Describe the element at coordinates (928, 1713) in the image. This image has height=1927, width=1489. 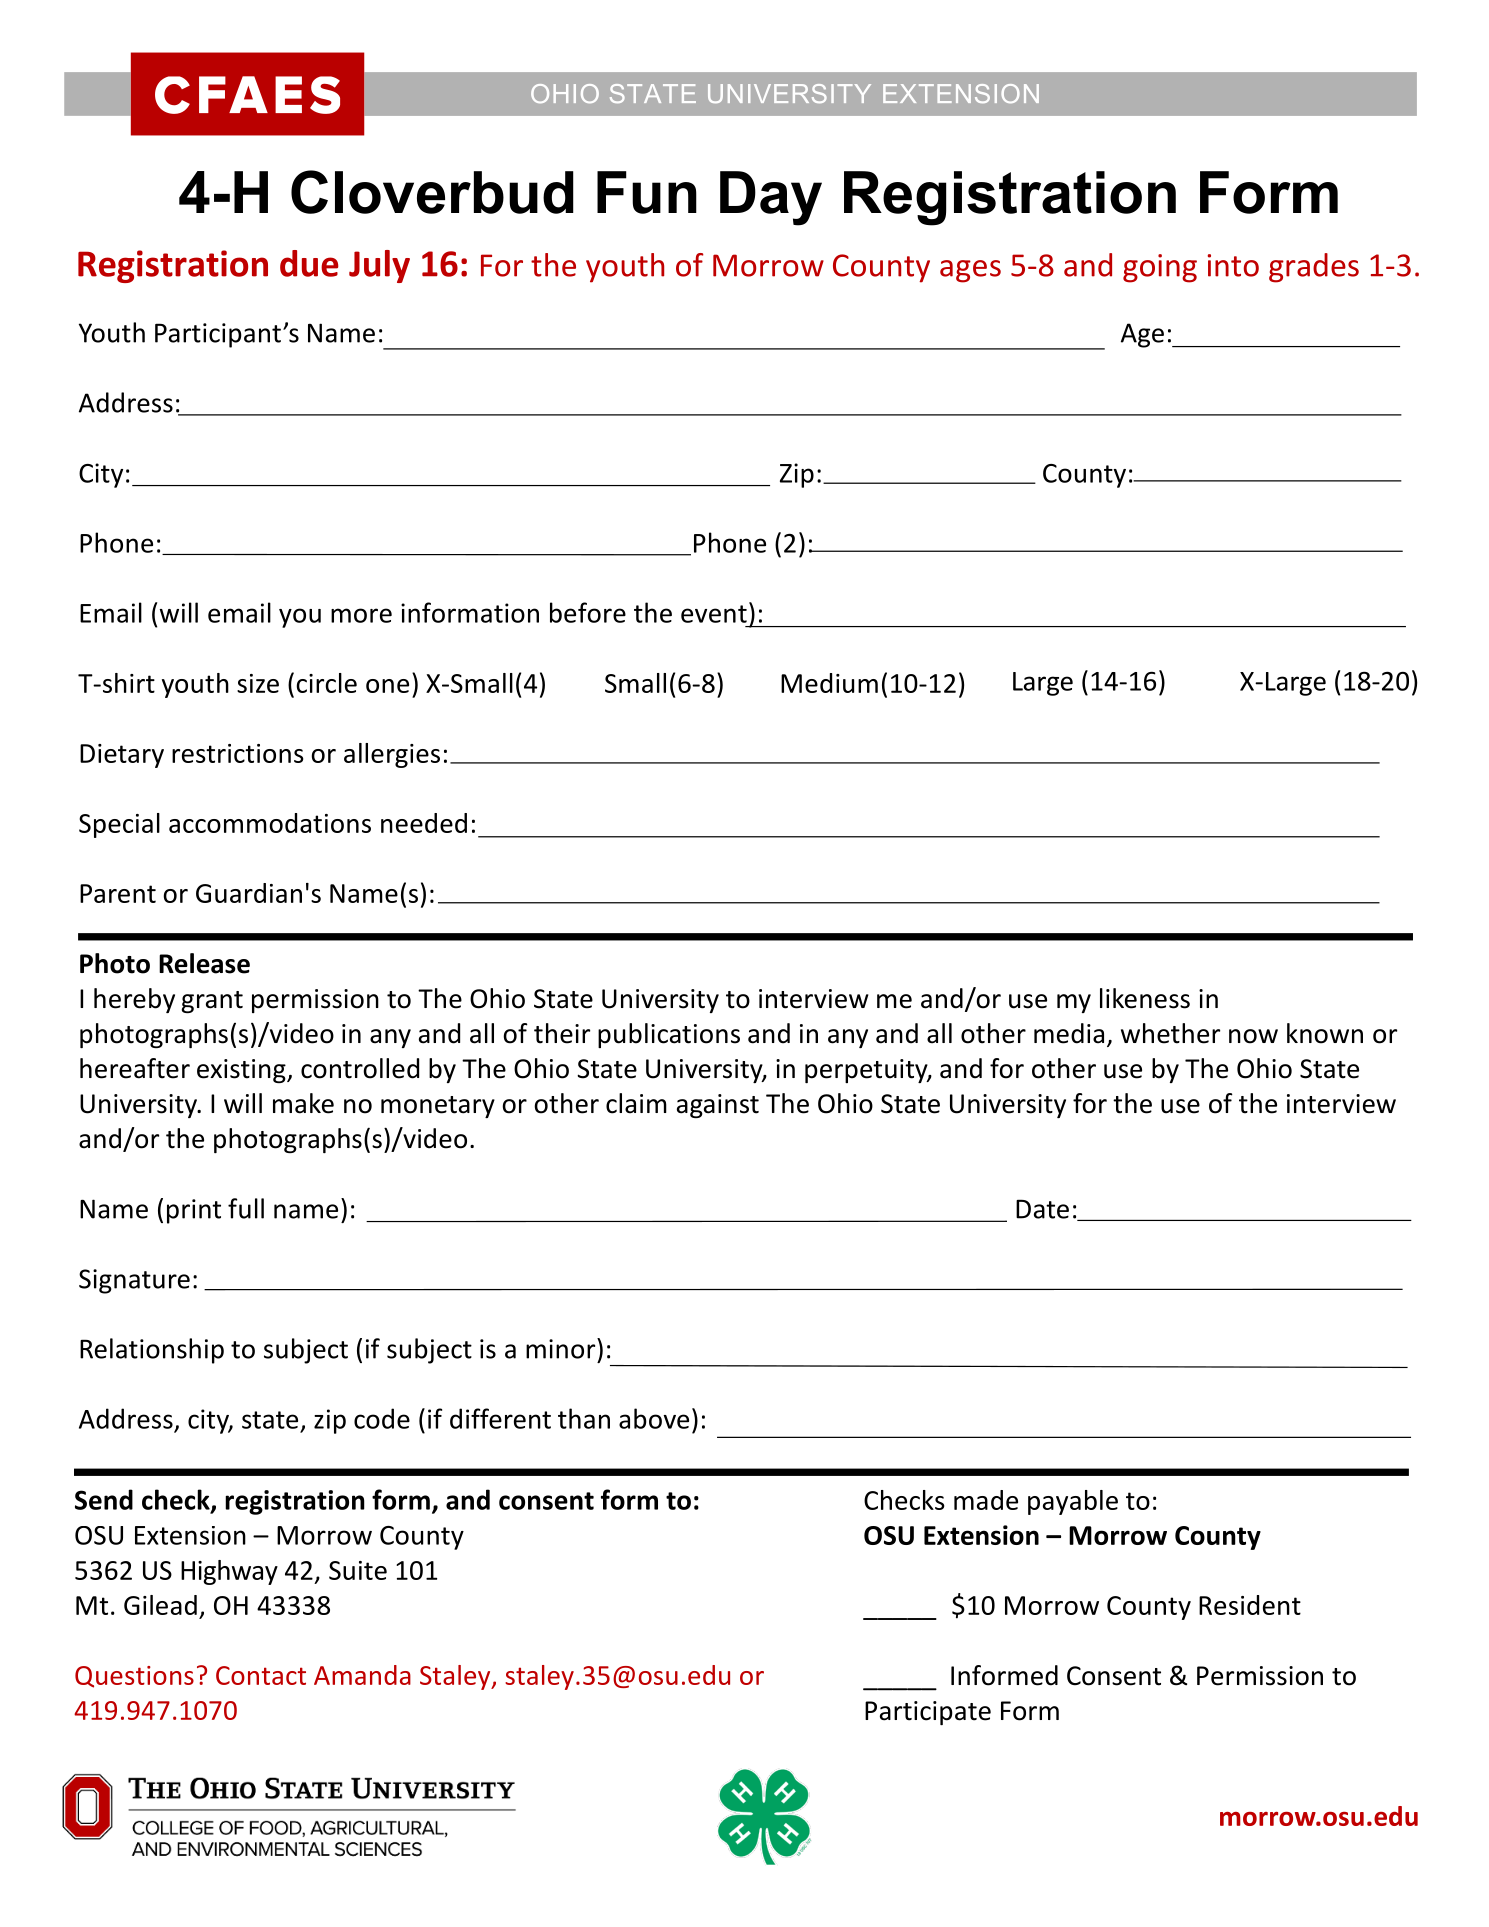
I see `Participate` at that location.
